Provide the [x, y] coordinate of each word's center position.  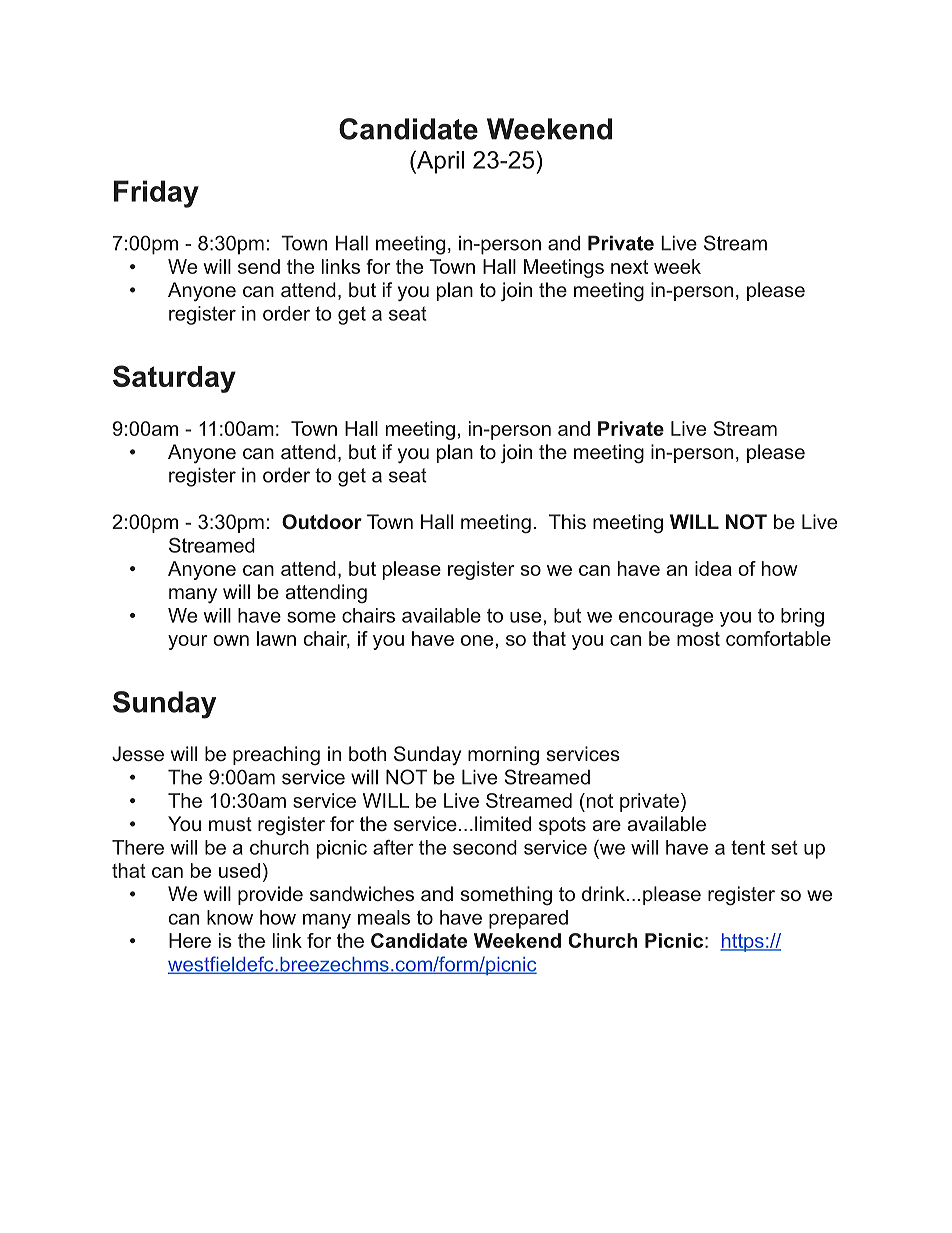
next [629, 267]
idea [713, 568]
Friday [156, 194]
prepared [528, 919]
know [230, 917]
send [259, 266]
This [567, 521]
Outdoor [322, 522]
